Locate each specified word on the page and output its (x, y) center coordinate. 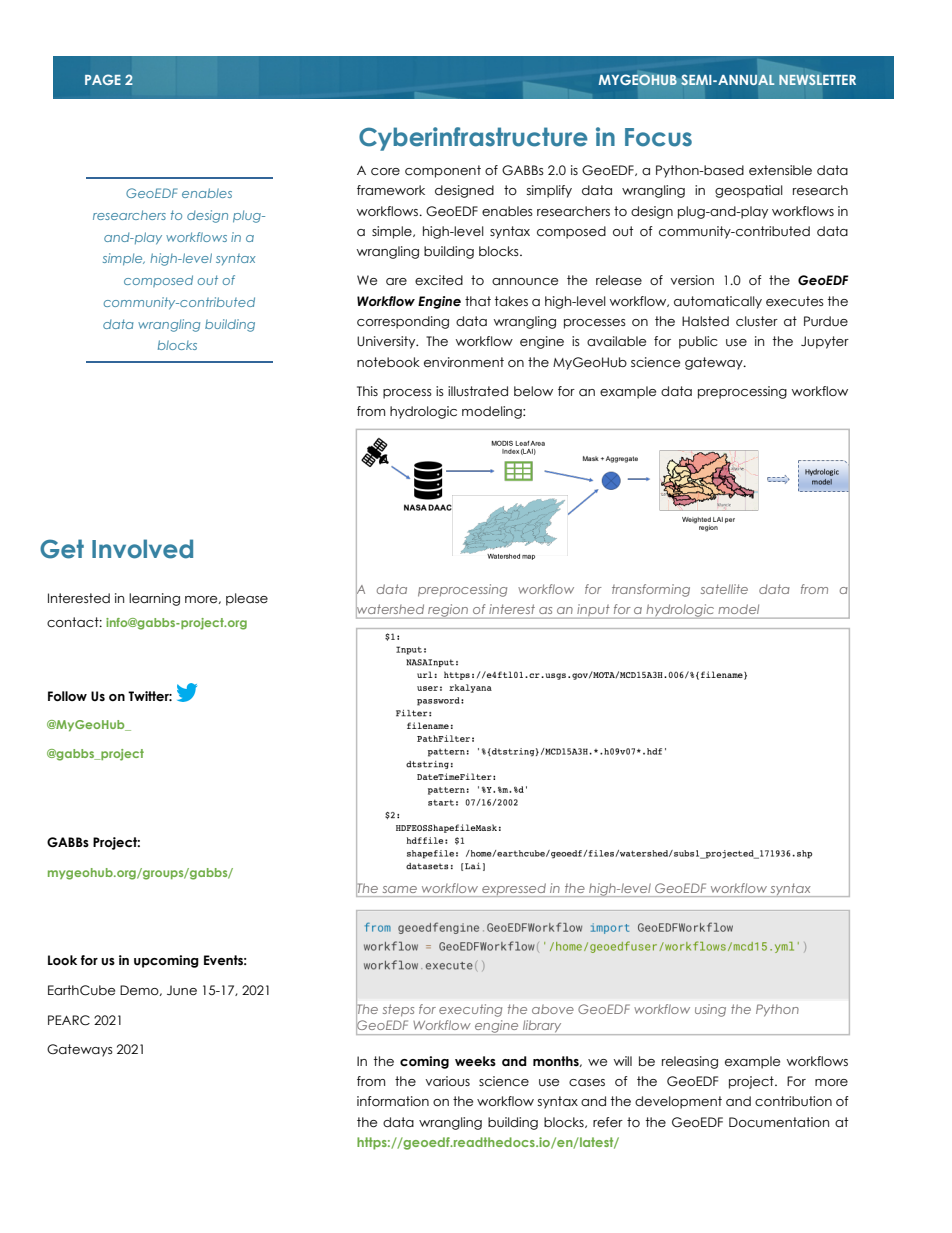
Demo (140, 990)
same (400, 889)
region (448, 611)
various (447, 1081)
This (367, 391)
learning (154, 599)
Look (62, 960)
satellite (724, 589)
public (698, 342)
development (678, 1102)
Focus (658, 137)
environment (464, 362)
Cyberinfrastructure (473, 139)
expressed (514, 890)
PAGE (103, 79)
